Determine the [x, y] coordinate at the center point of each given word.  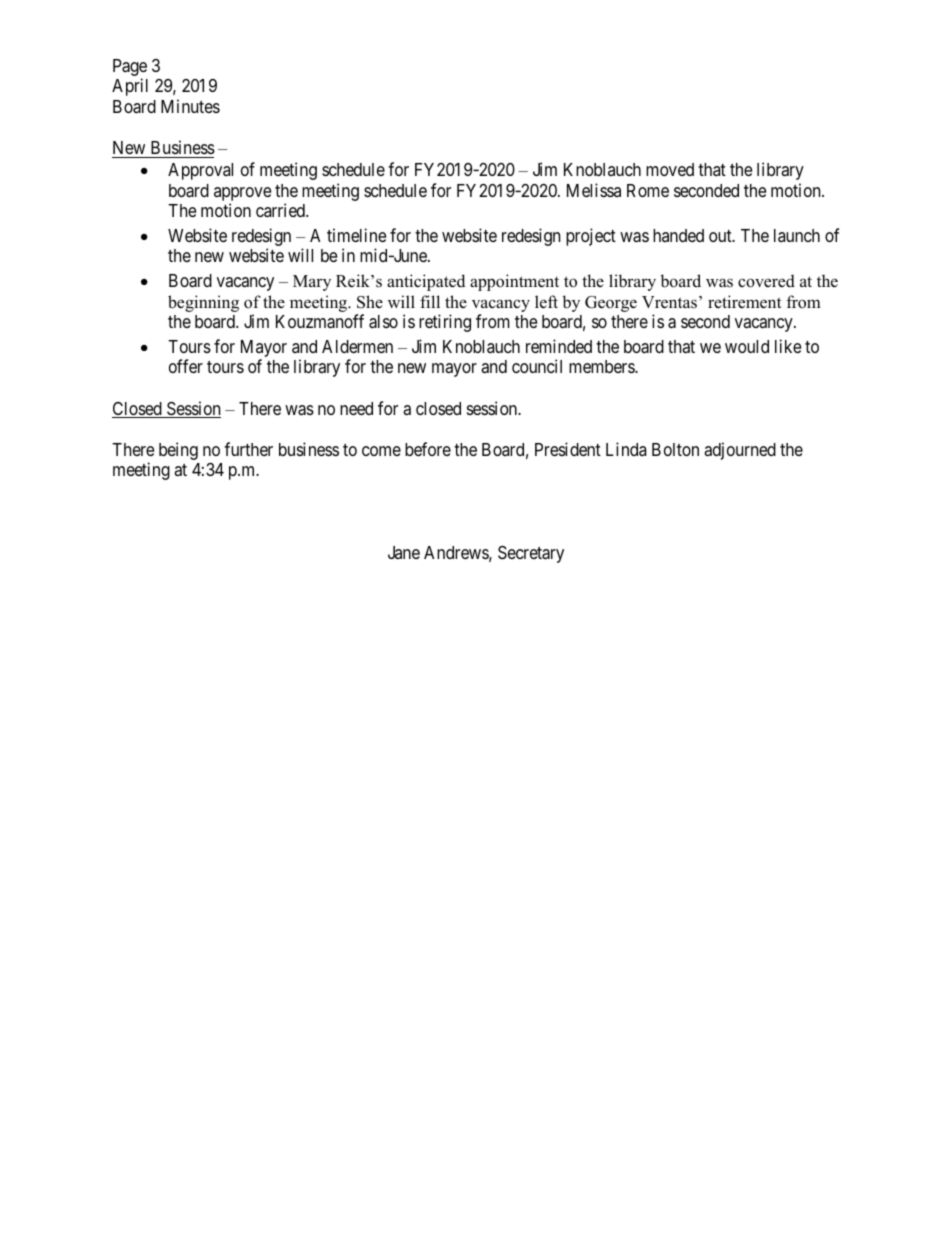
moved [670, 169]
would [747, 346]
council [537, 366]
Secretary [531, 554]
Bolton [675, 449]
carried [281, 210]
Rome [648, 190]
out [721, 236]
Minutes [190, 106]
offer [186, 366]
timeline [356, 235]
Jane [404, 552]
